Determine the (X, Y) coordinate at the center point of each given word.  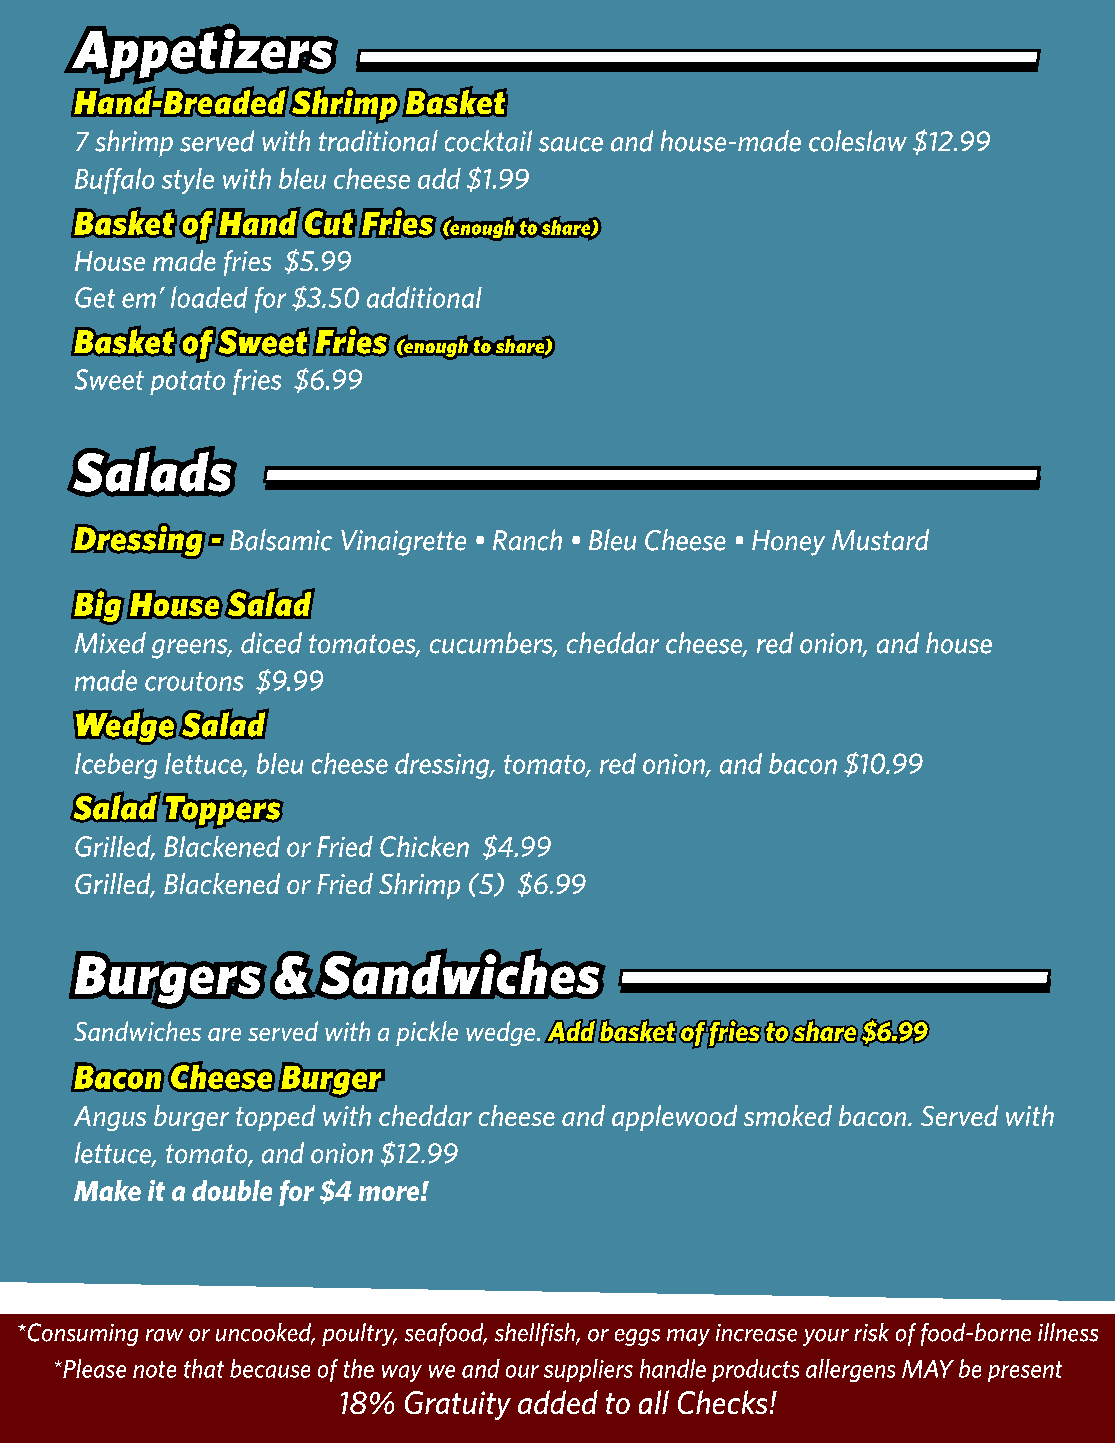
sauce (571, 144)
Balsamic (281, 540)
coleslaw (858, 141)
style (188, 181)
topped (275, 1118)
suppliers (588, 1370)
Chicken (424, 846)
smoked (788, 1115)
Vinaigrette (403, 543)
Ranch (527, 540)
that (204, 1368)
